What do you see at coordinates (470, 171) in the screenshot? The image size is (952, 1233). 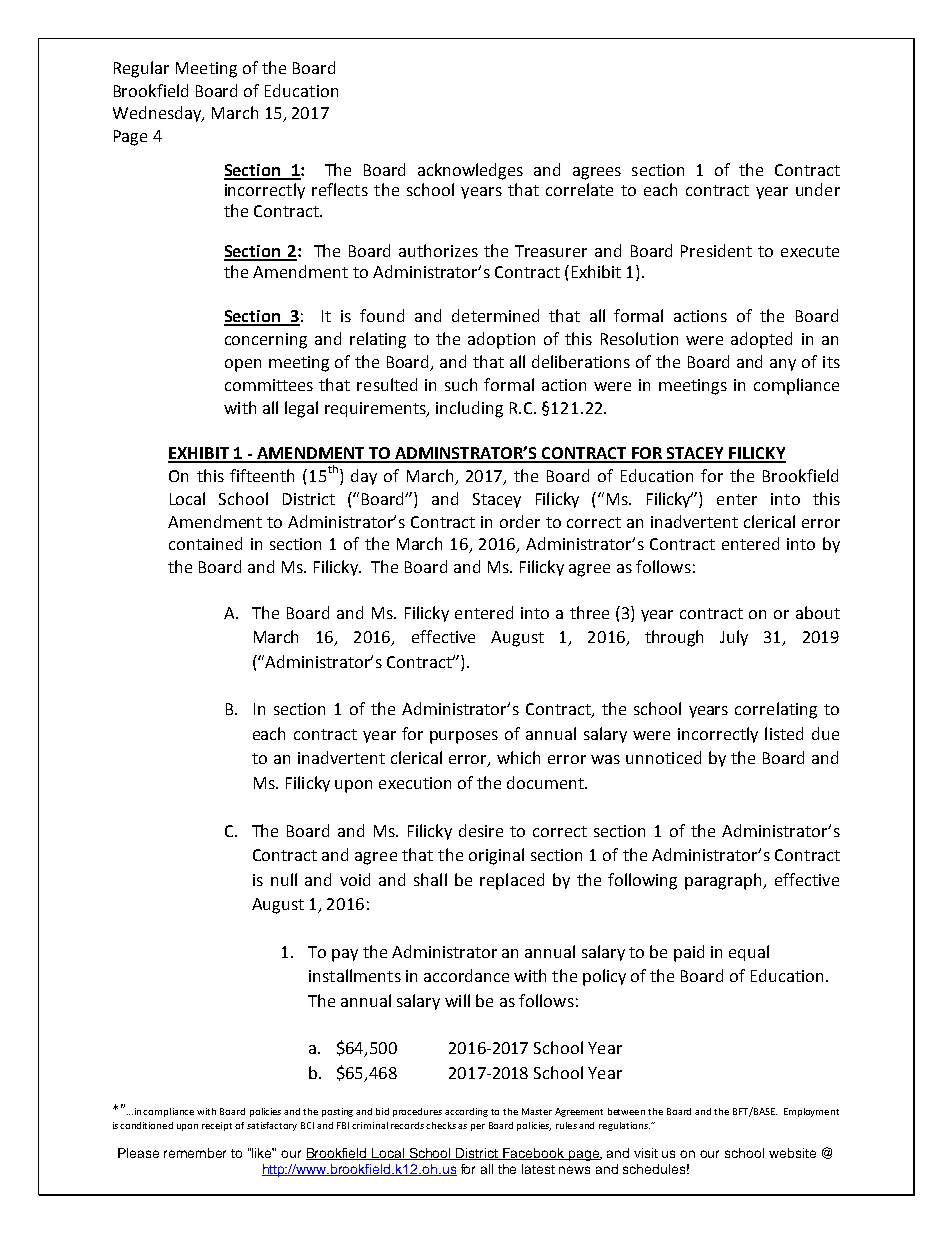 I see `acknowledges` at bounding box center [470, 171].
